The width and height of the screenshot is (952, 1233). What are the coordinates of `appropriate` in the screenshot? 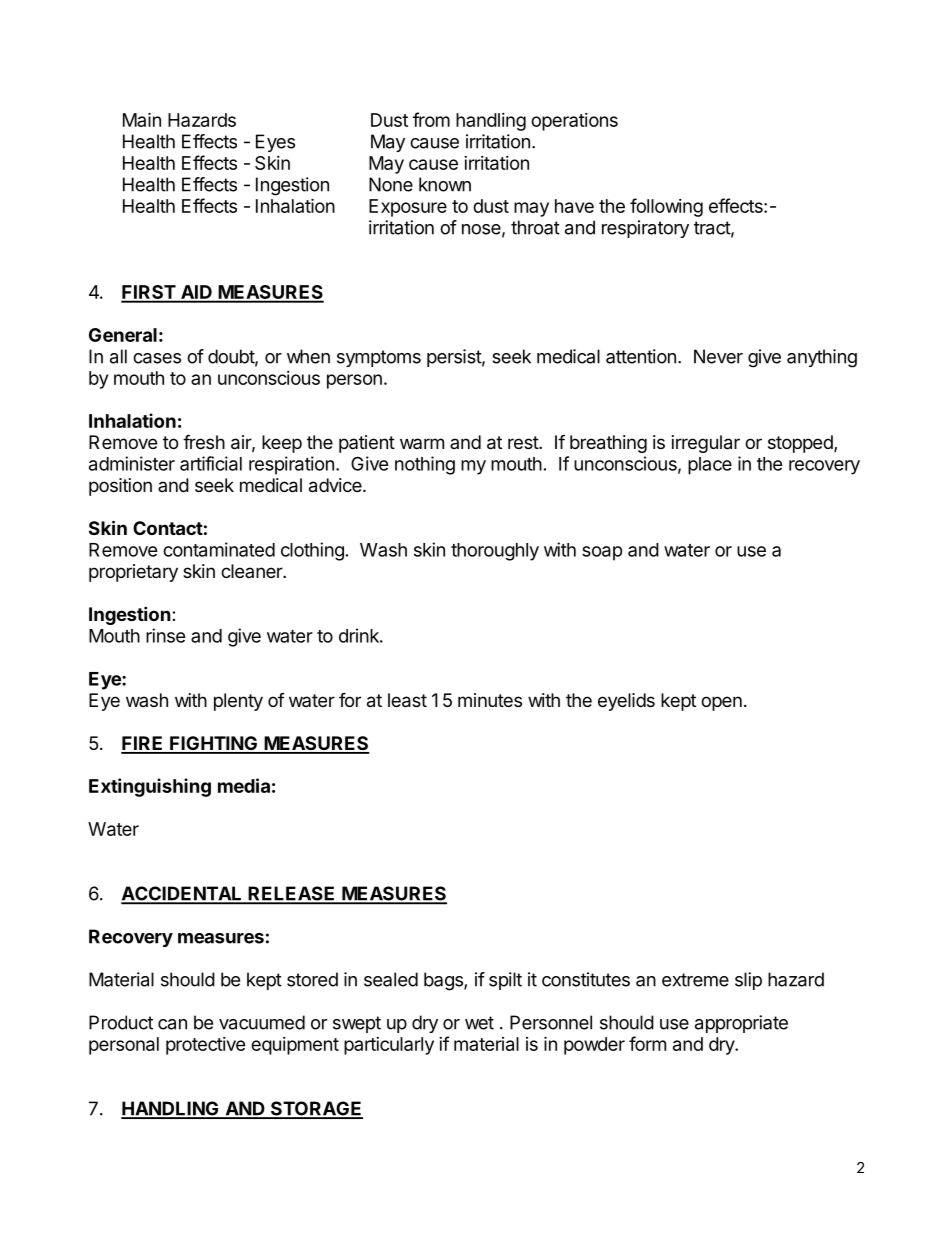 It's located at (741, 1024).
